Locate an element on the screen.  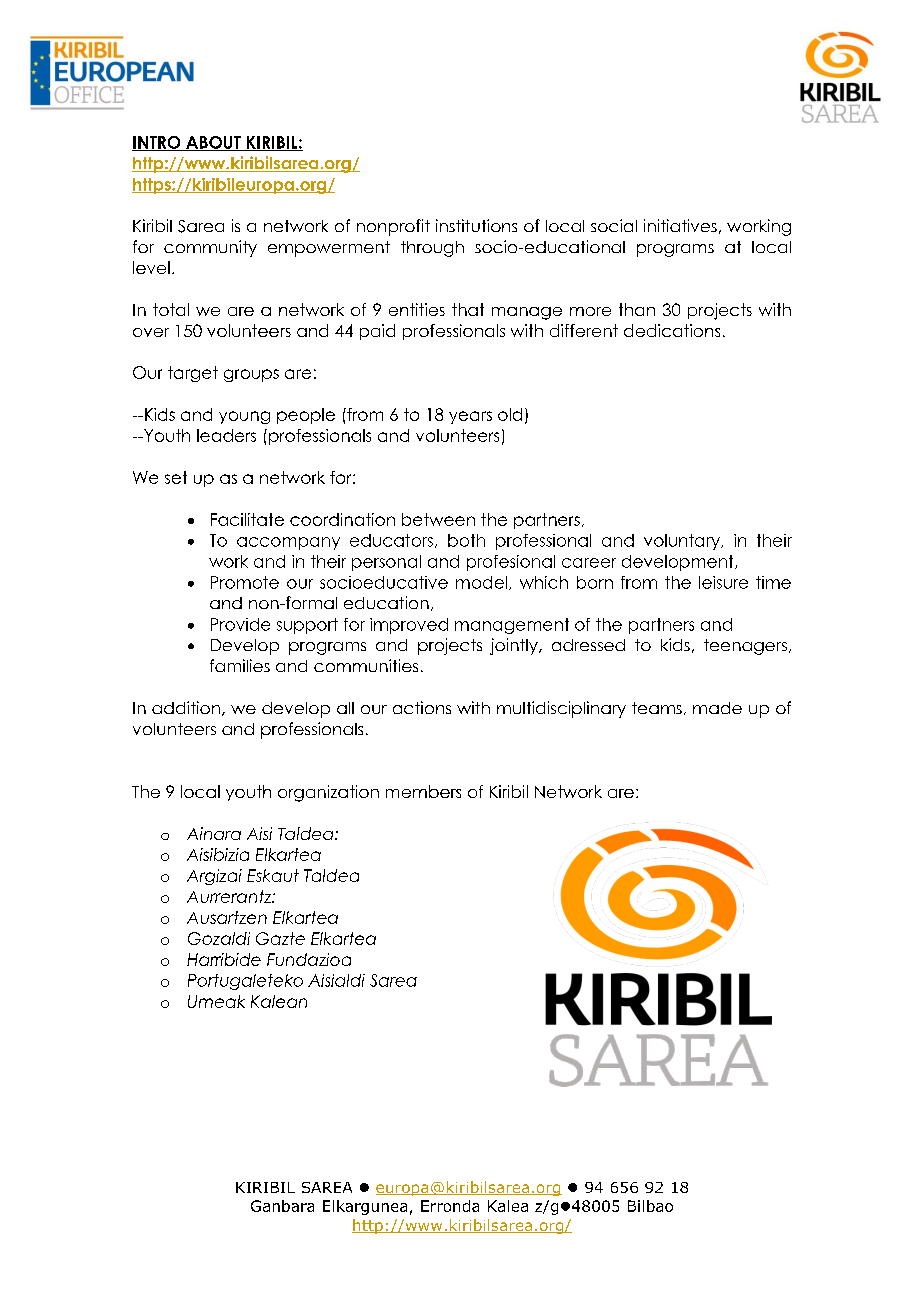
years is located at coordinates (470, 417).
